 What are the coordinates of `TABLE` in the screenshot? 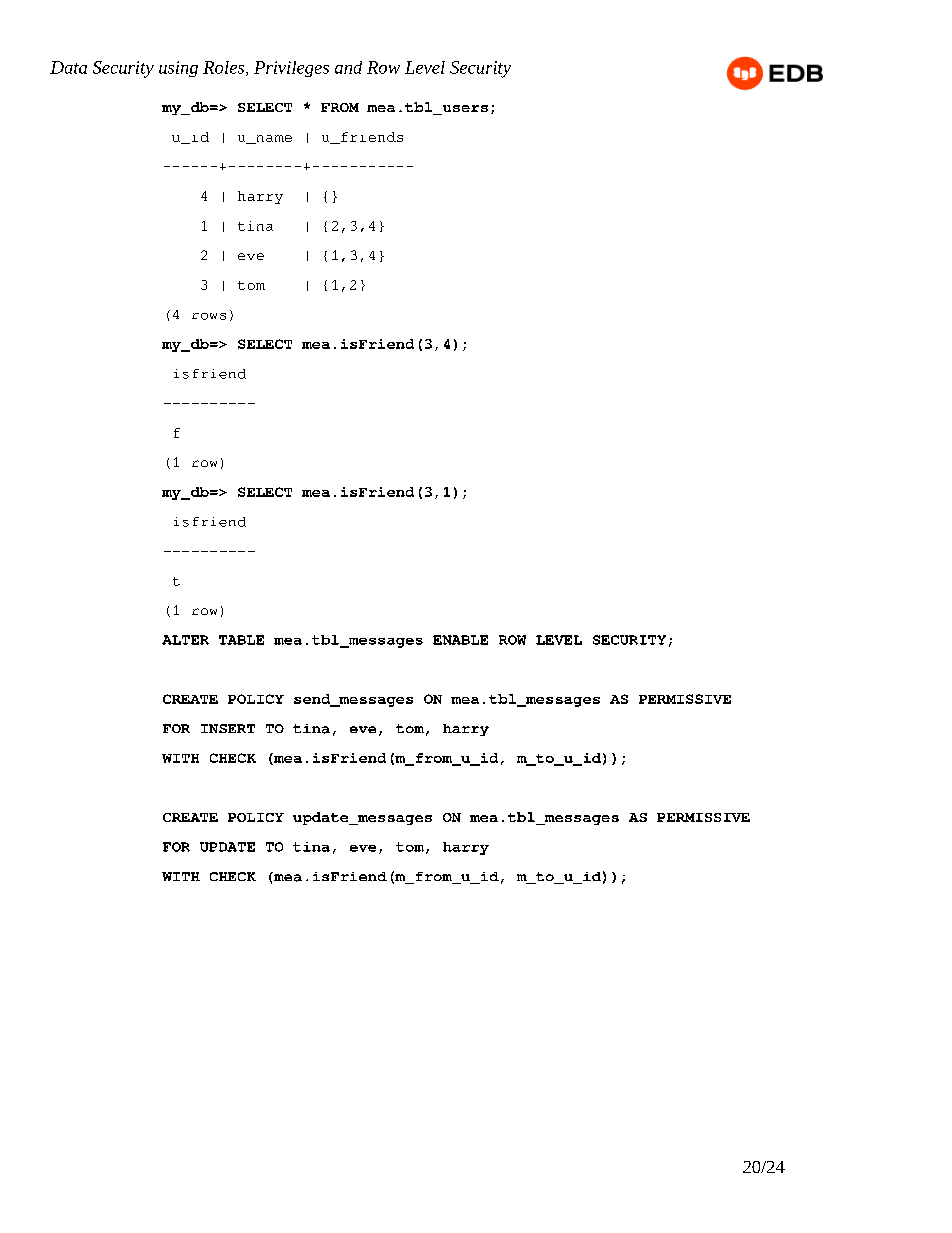 It's located at (241, 640).
